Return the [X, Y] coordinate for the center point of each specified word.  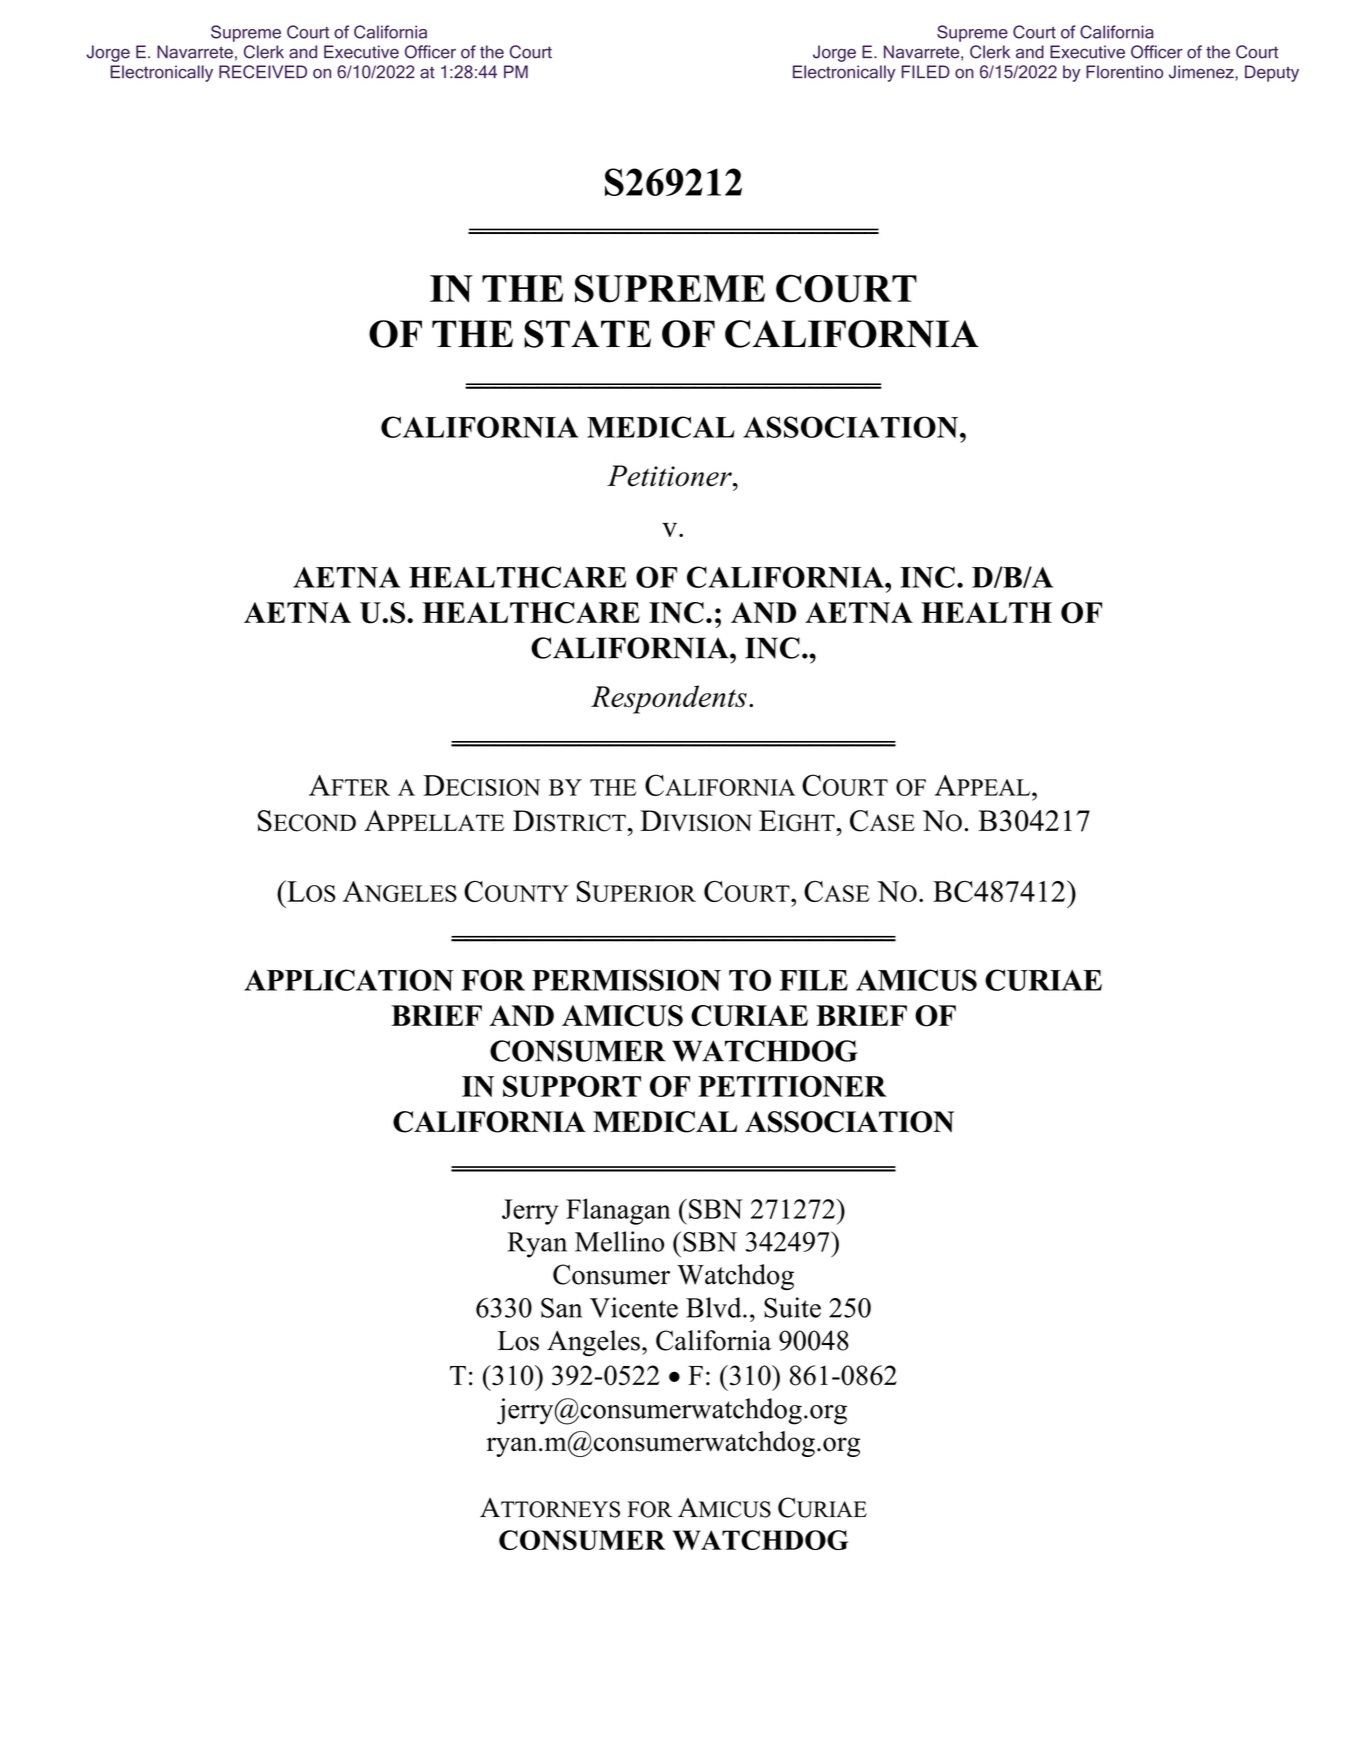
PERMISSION [626, 980]
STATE [587, 334]
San [561, 1308]
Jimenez [1202, 72]
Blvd [715, 1307]
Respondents [669, 699]
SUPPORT [572, 1086]
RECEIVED [263, 72]
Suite [792, 1307]
